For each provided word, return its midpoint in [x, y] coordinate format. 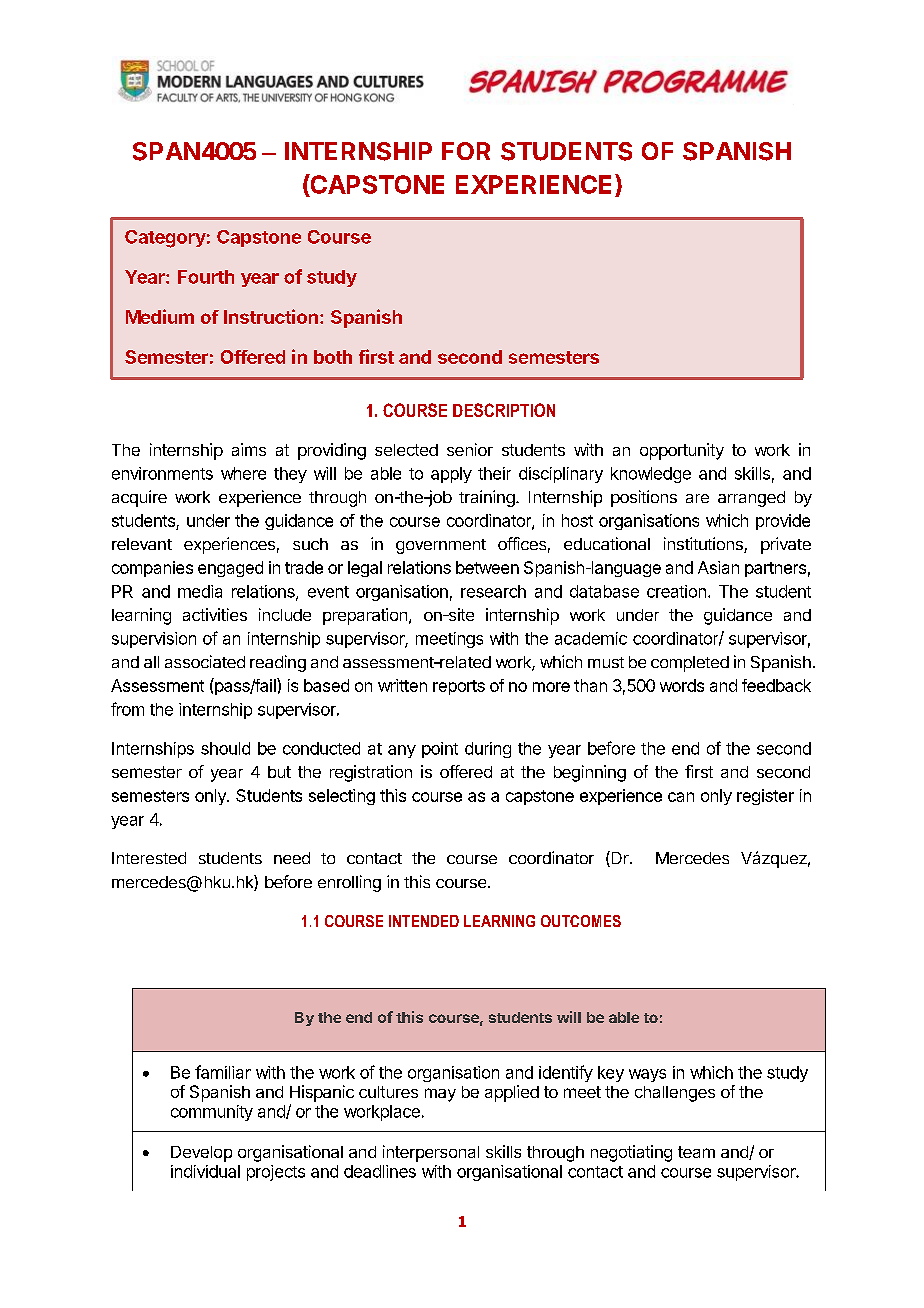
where [243, 473]
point [440, 750]
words [682, 685]
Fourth [206, 277]
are [697, 498]
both [333, 357]
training [487, 498]
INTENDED [424, 921]
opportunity [682, 451]
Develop [201, 1154]
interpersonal [431, 1153]
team [696, 1152]
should [225, 748]
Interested [149, 858]
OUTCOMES [581, 921]
